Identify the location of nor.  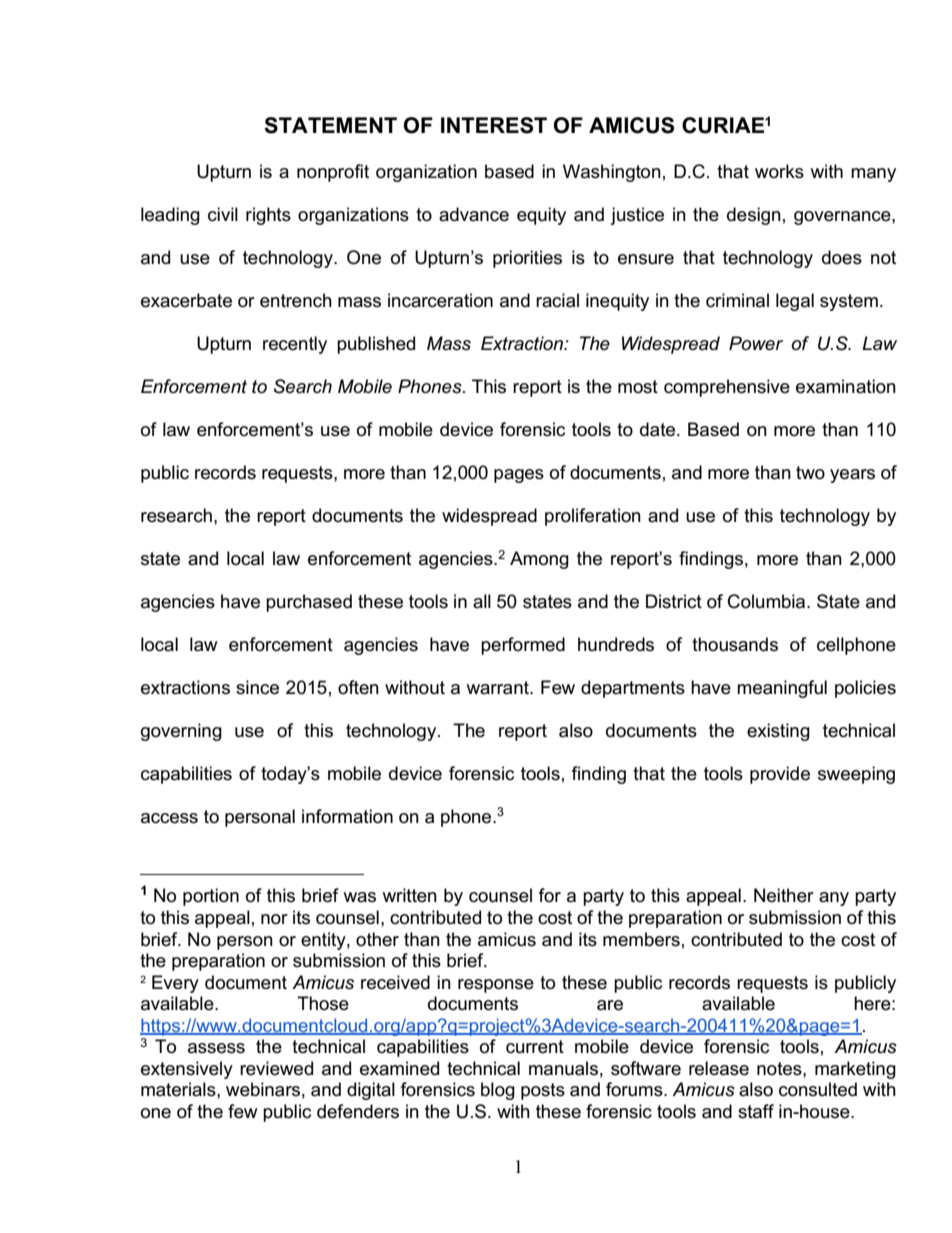
(274, 919).
